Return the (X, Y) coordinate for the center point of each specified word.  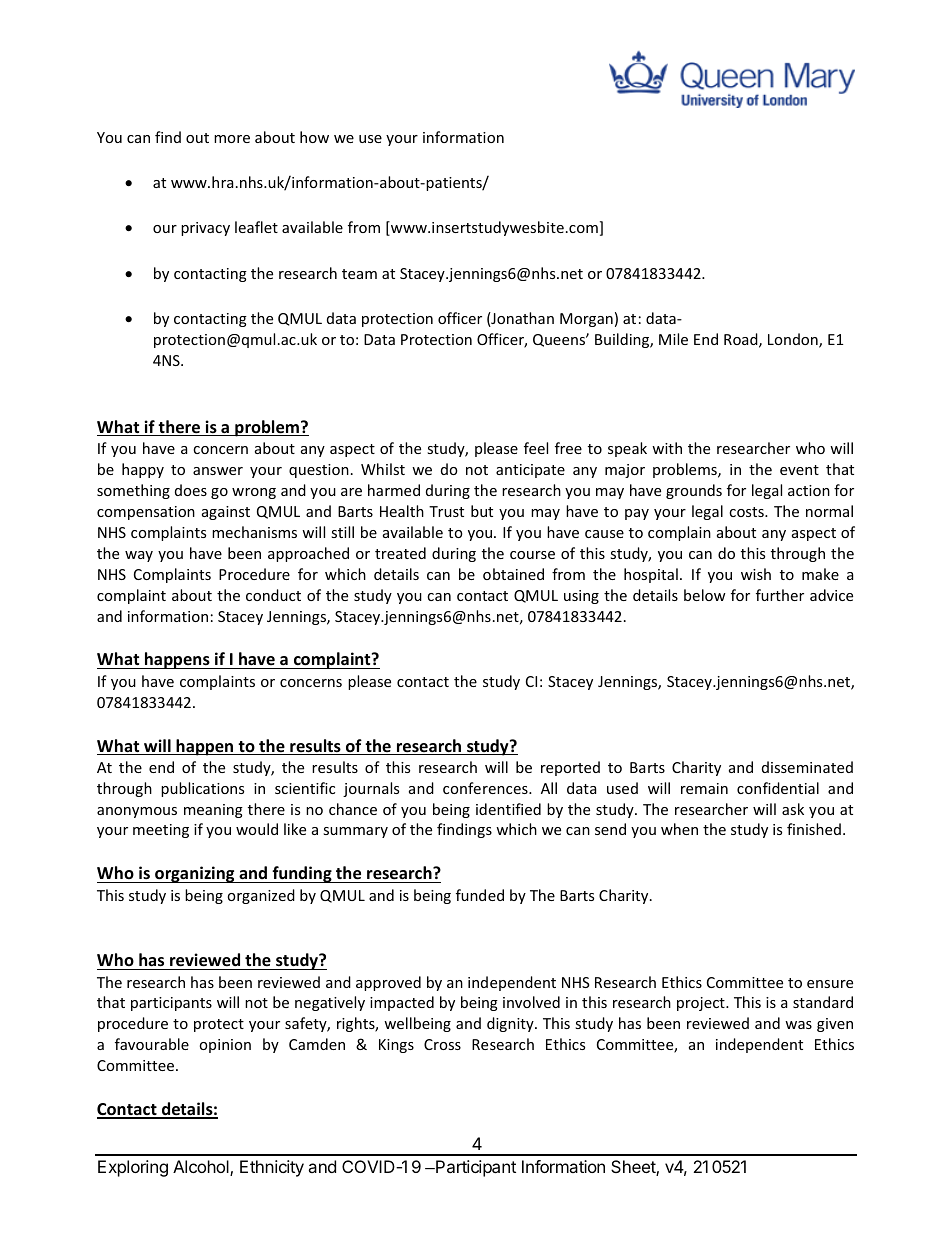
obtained (513, 574)
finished (814, 829)
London (794, 340)
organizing (195, 874)
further (780, 595)
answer (218, 471)
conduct (273, 595)
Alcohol (202, 1168)
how (314, 137)
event (799, 470)
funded (480, 895)
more (232, 139)
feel (536, 448)
